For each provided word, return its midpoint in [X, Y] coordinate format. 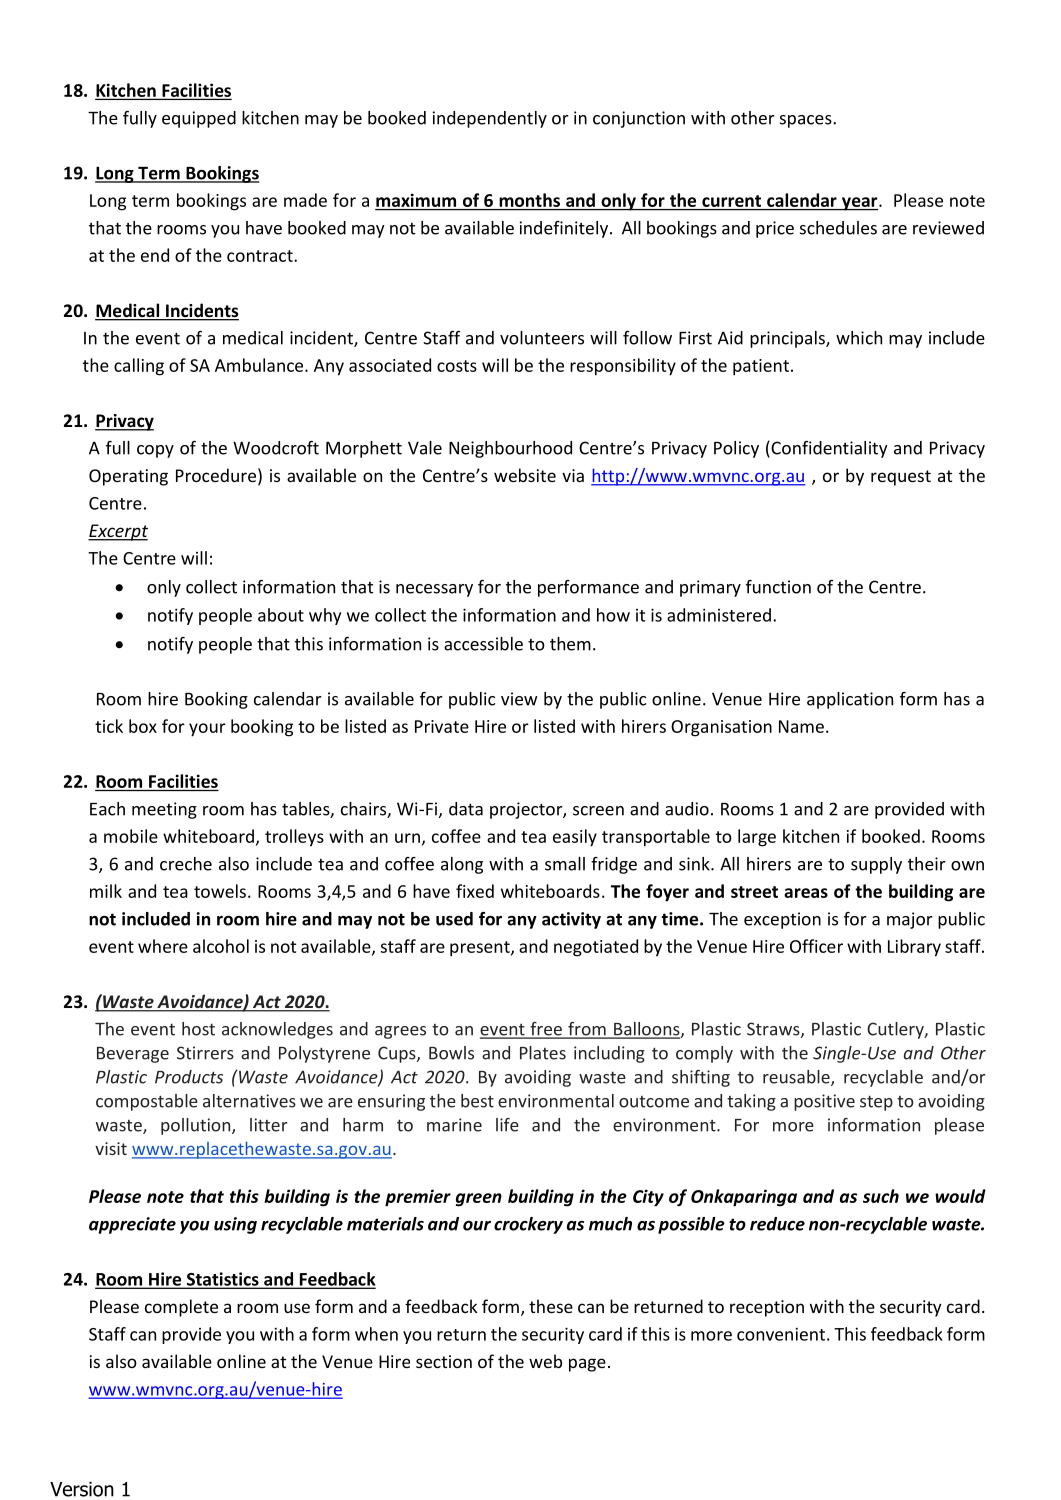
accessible [483, 644]
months [529, 200]
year [859, 204]
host [198, 1029]
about [281, 615]
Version [82, 1489]
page [587, 1365]
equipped [199, 119]
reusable [797, 1078]
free [546, 1030]
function [778, 587]
